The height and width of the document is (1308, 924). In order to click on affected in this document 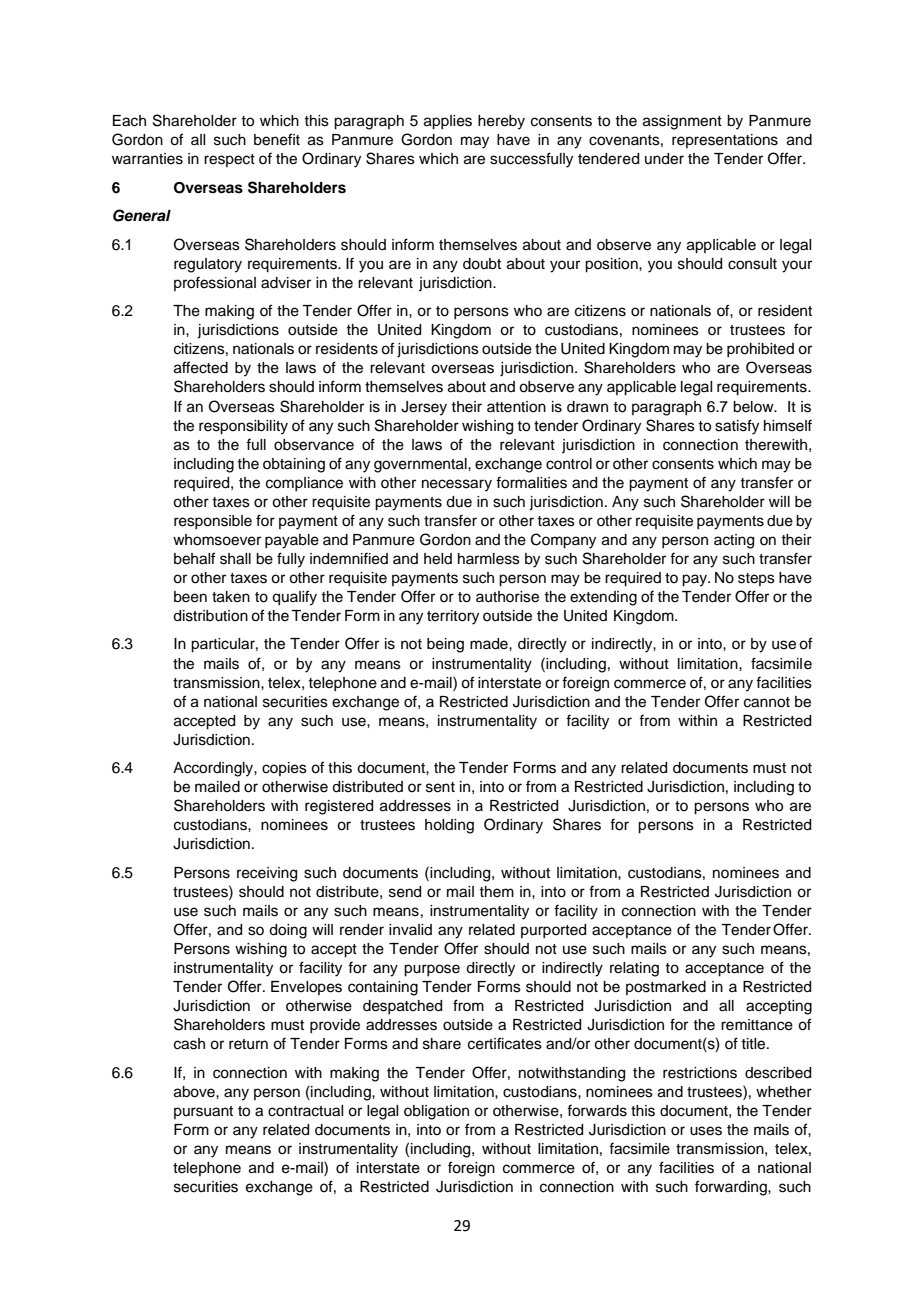, I will do `click(201, 367)`.
